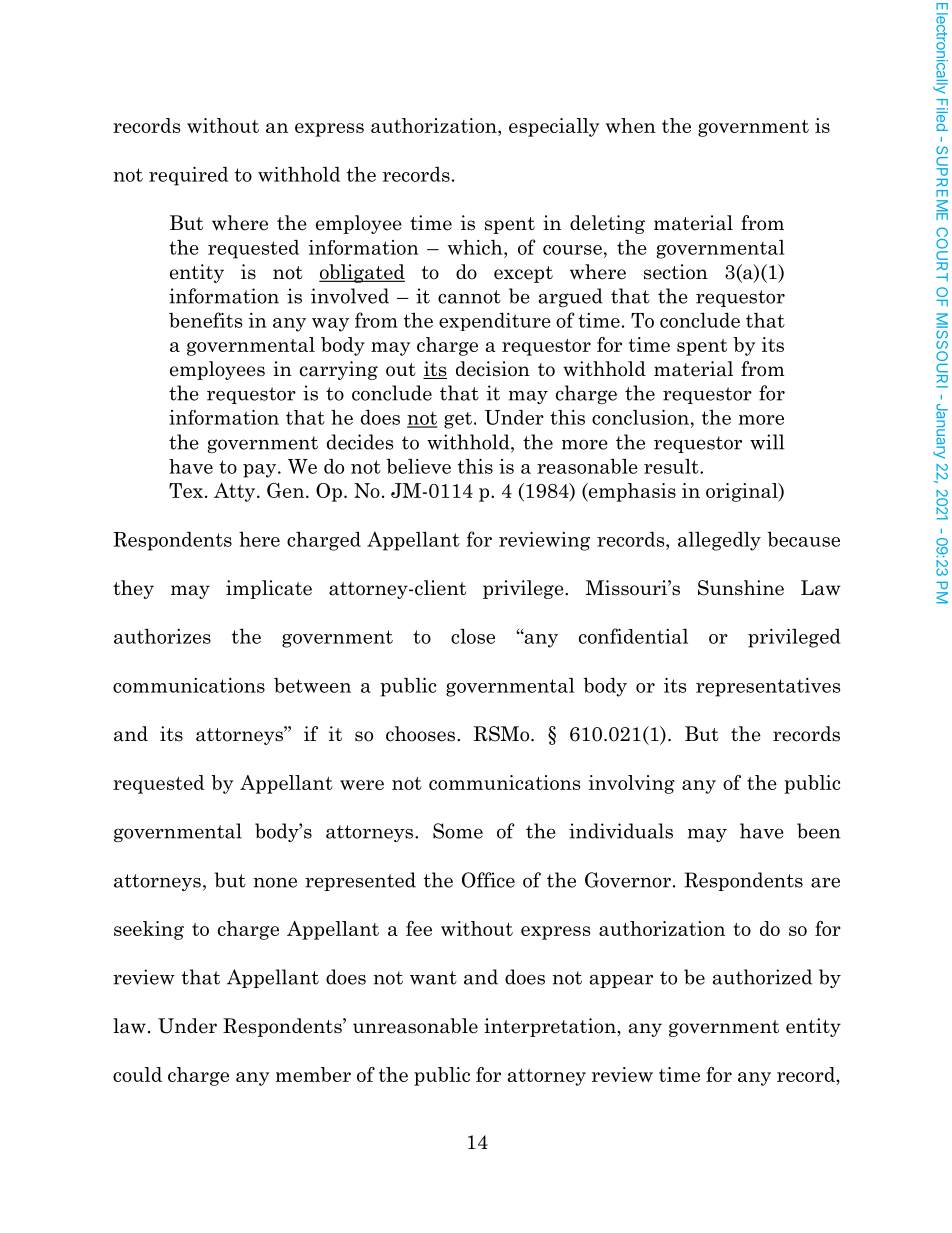 This document has height=1233, width=952. I want to click on Atty, so click(236, 492).
